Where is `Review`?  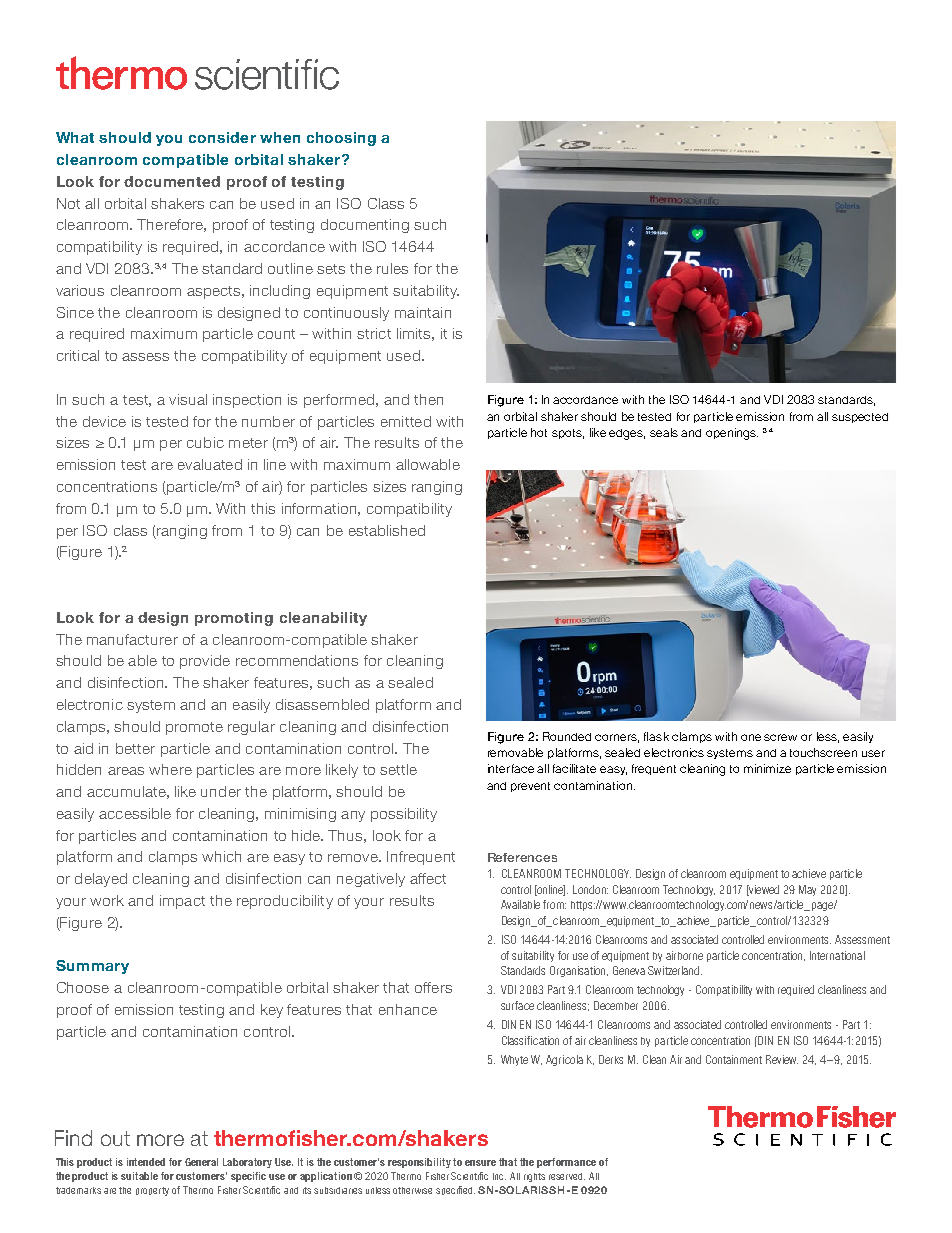
Review is located at coordinates (782, 1059).
